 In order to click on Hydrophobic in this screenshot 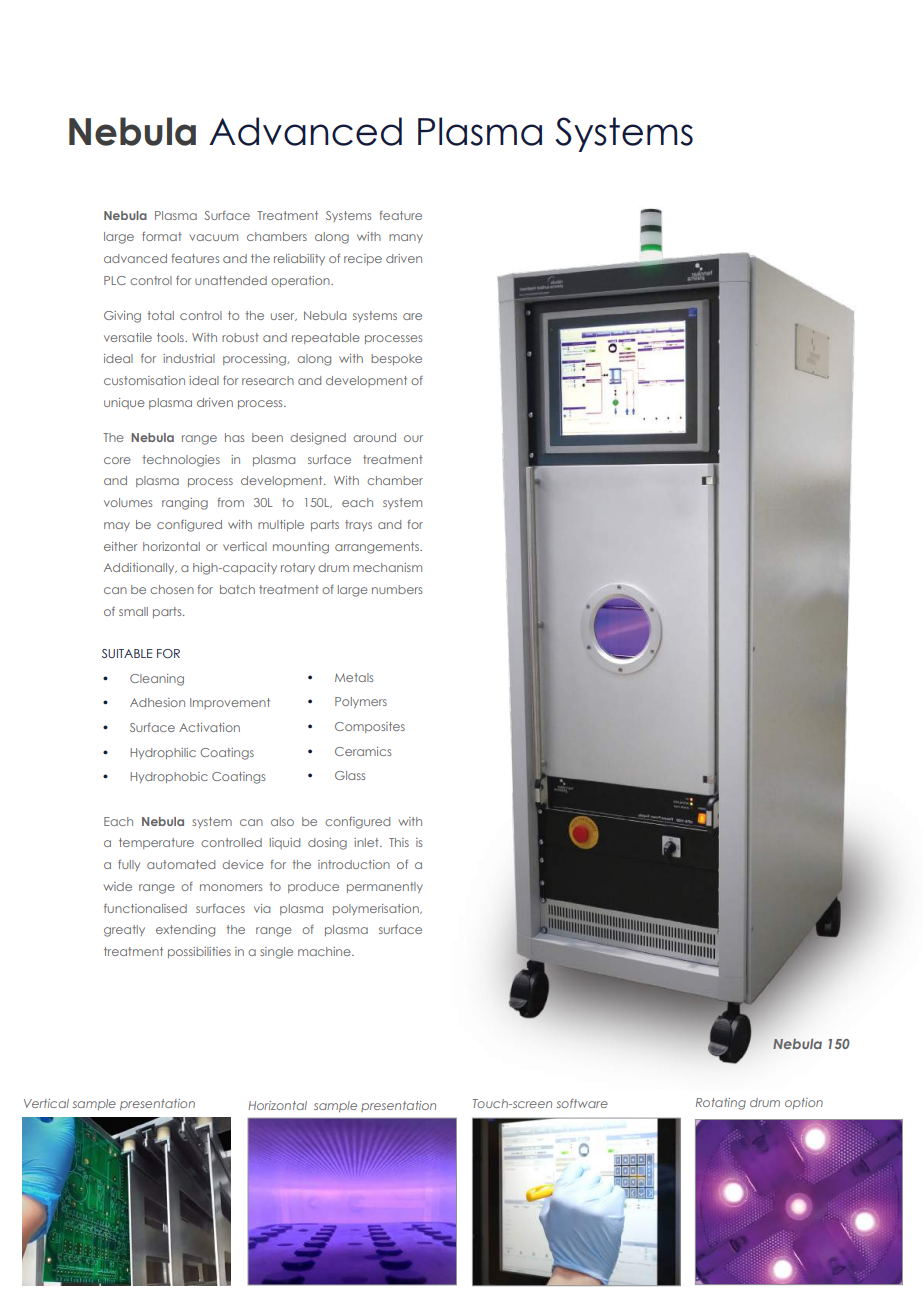, I will do `click(169, 777)`.
